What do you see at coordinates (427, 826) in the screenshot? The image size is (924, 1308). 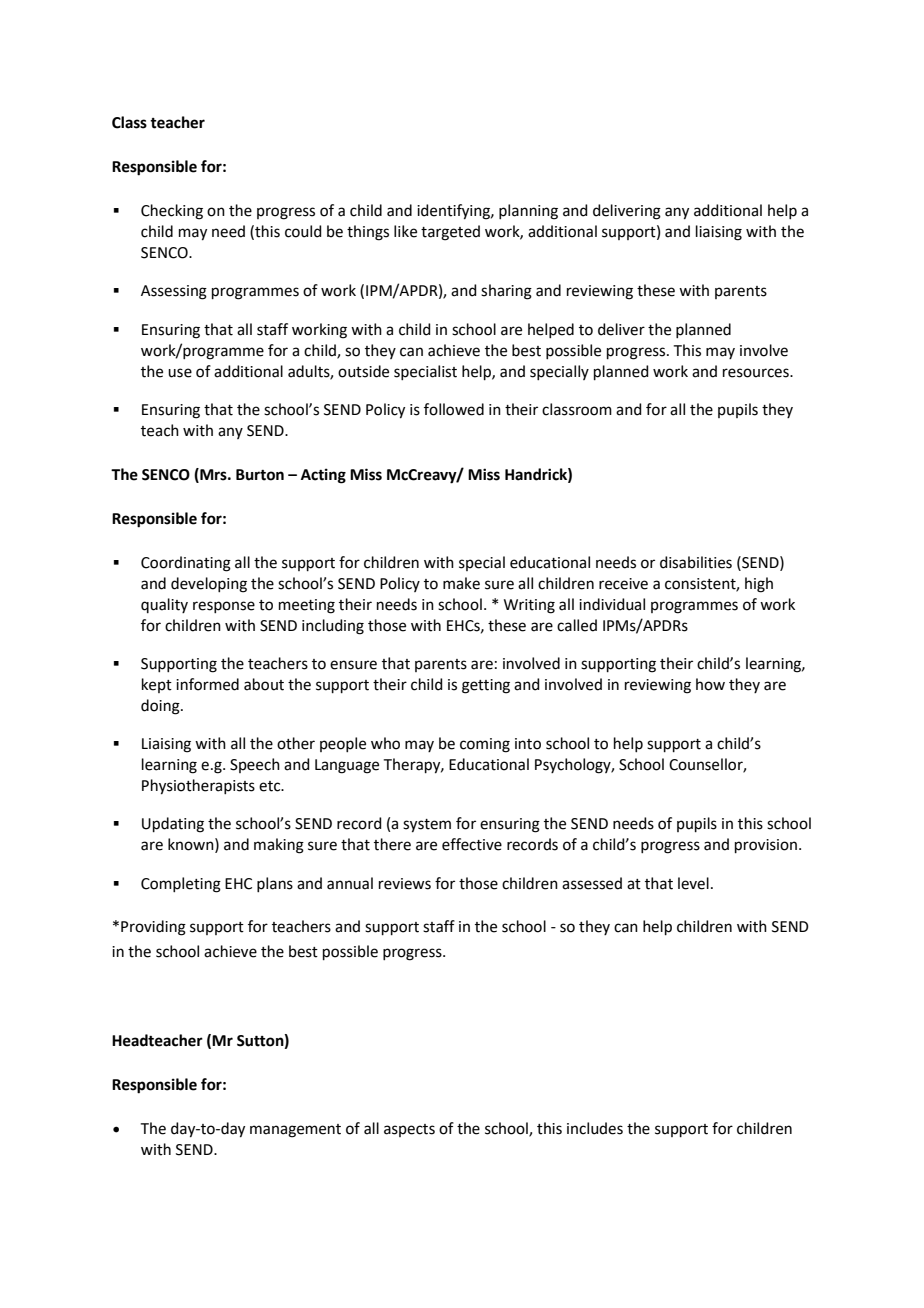 I see `system` at bounding box center [427, 826].
